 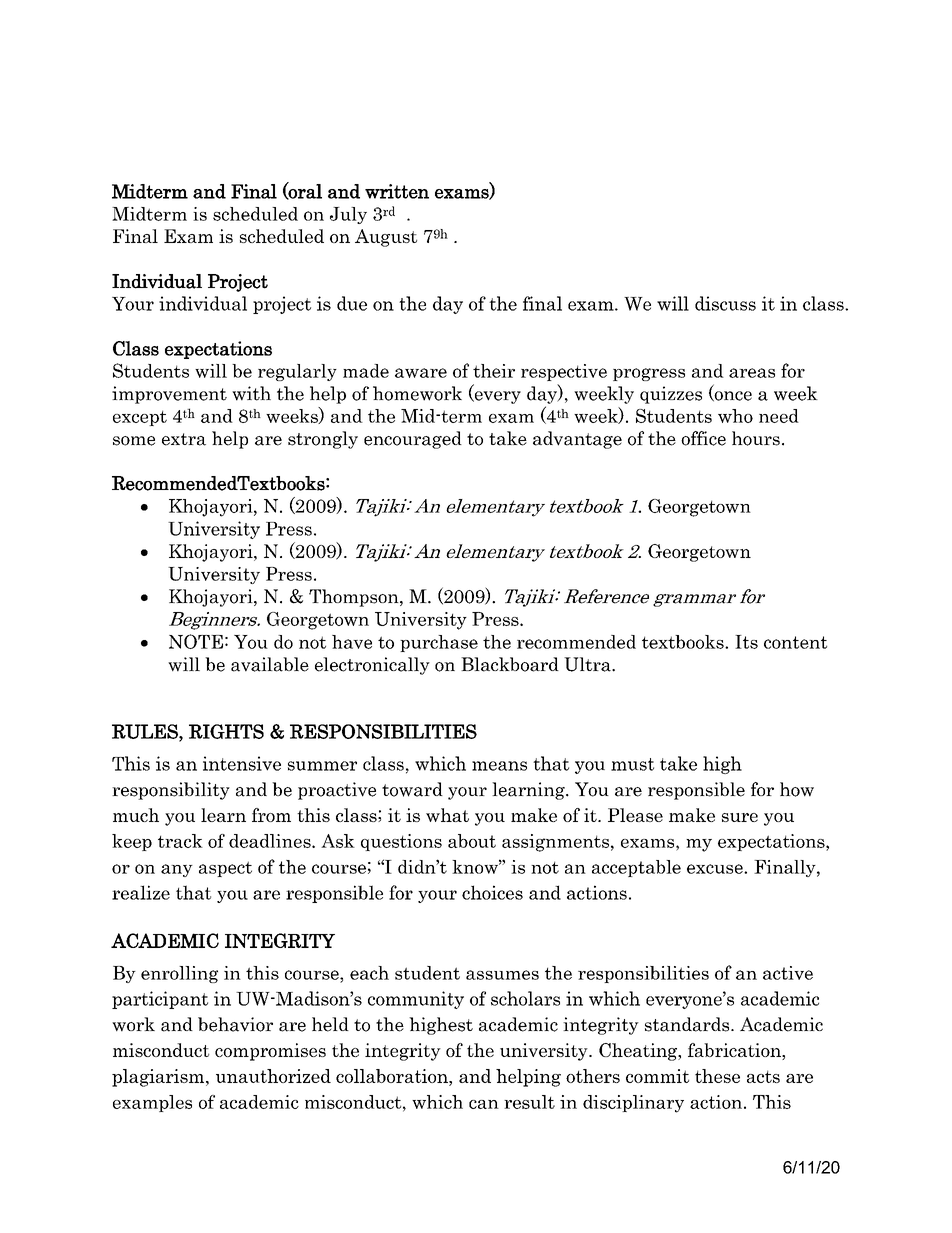 What do you see at coordinates (159, 1078) in the page?
I see `plagiarism` at bounding box center [159, 1078].
